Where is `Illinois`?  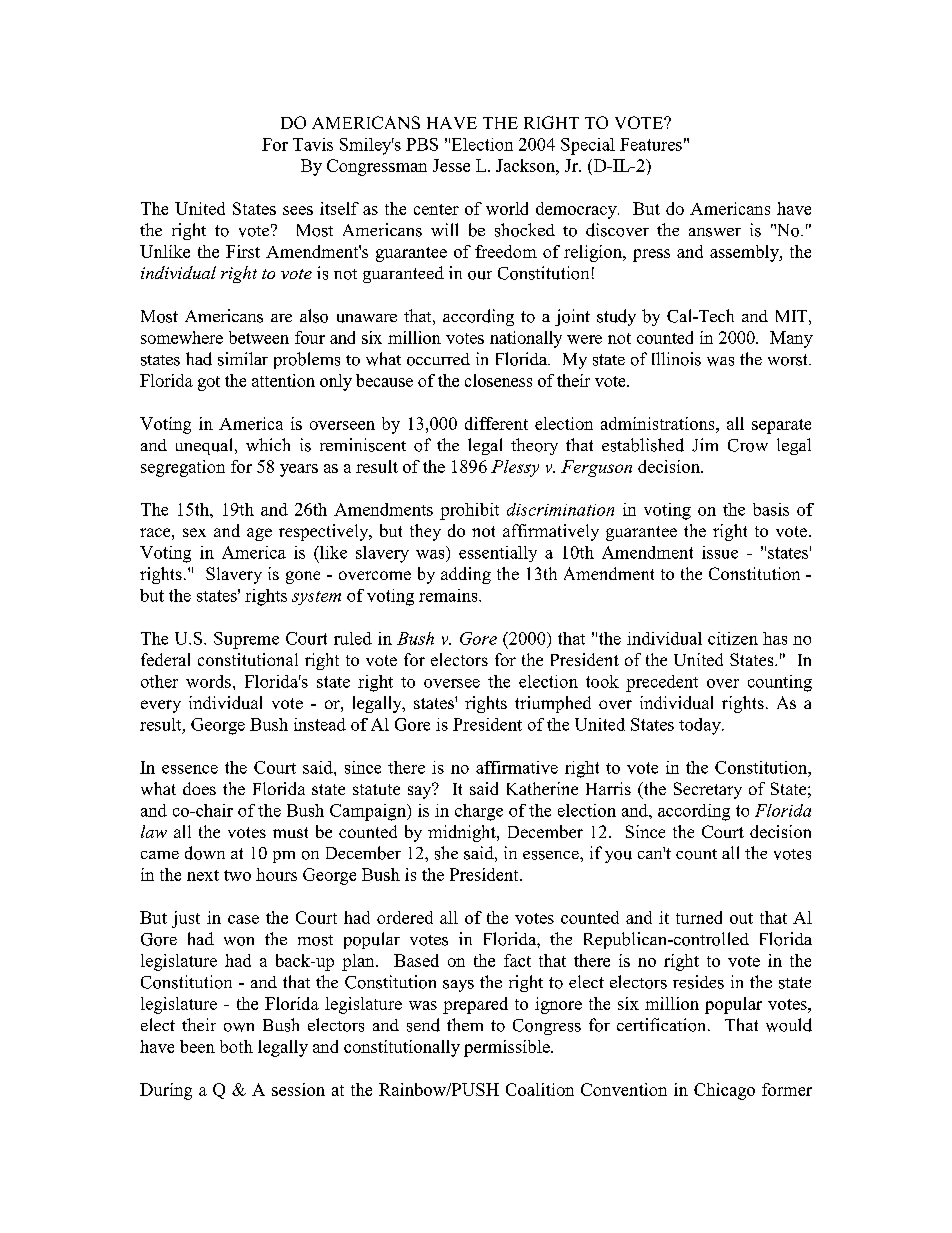 Illinois is located at coordinates (676, 359).
